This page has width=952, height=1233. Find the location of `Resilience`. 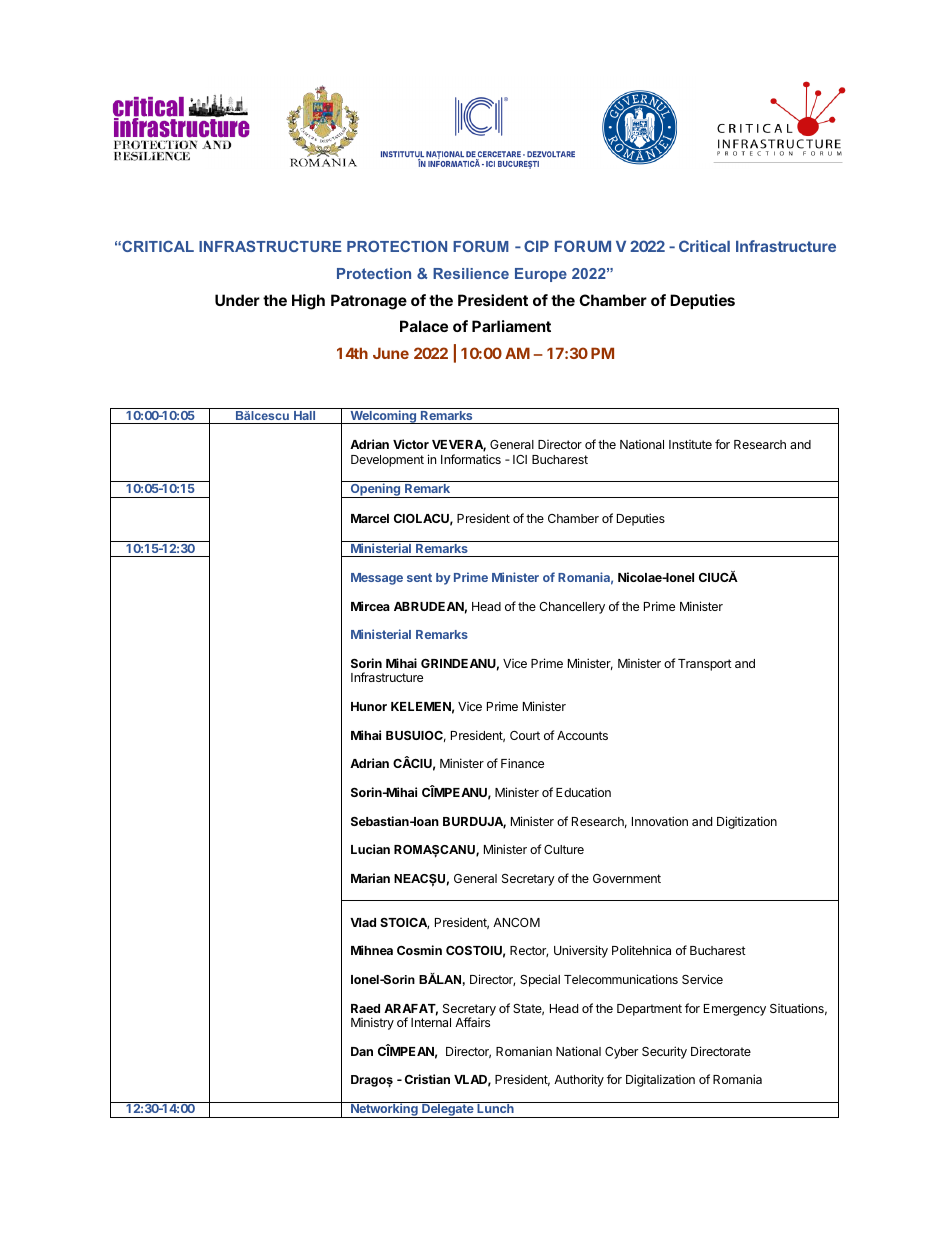

Resilience is located at coordinates (471, 273).
